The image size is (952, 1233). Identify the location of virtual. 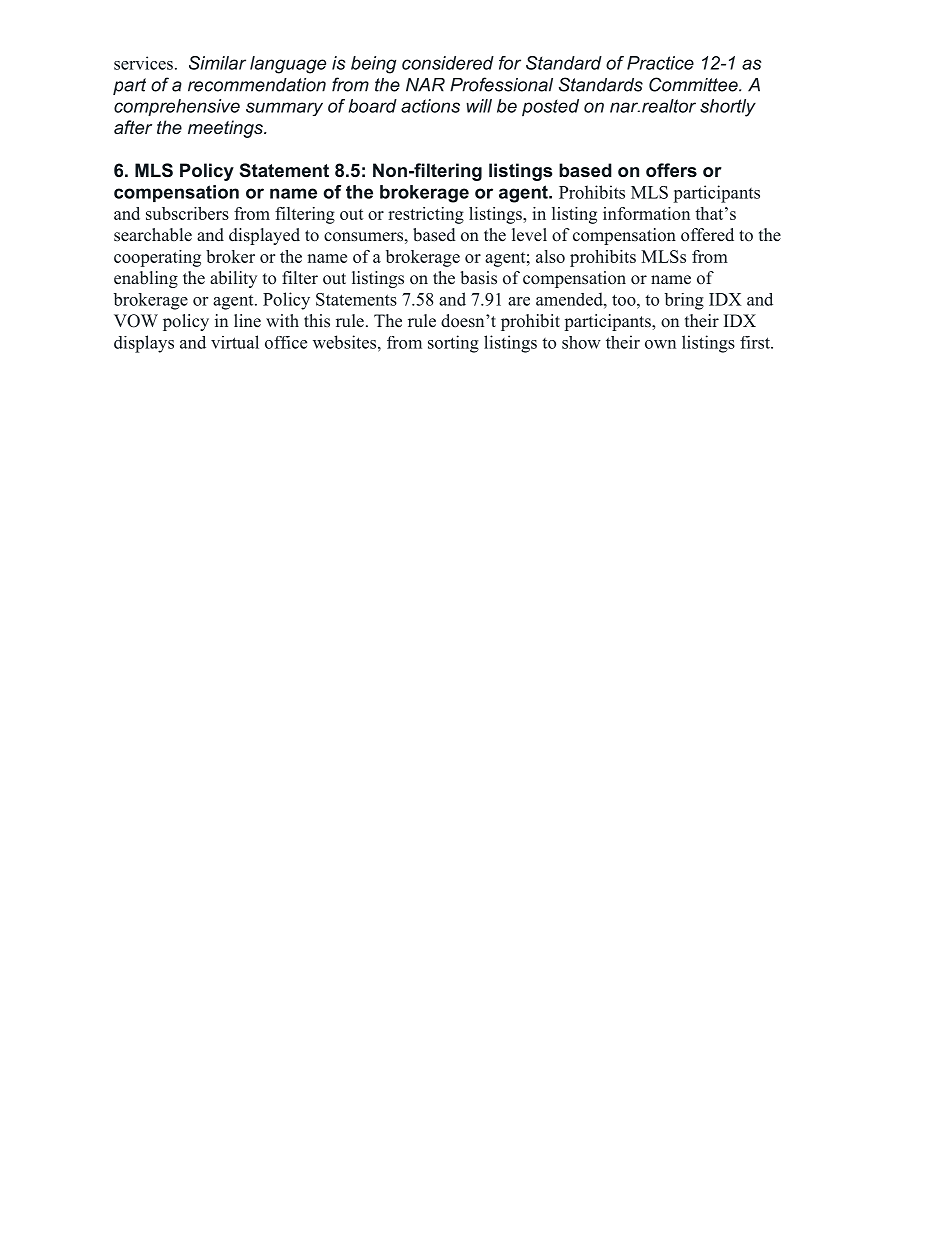
(235, 342).
